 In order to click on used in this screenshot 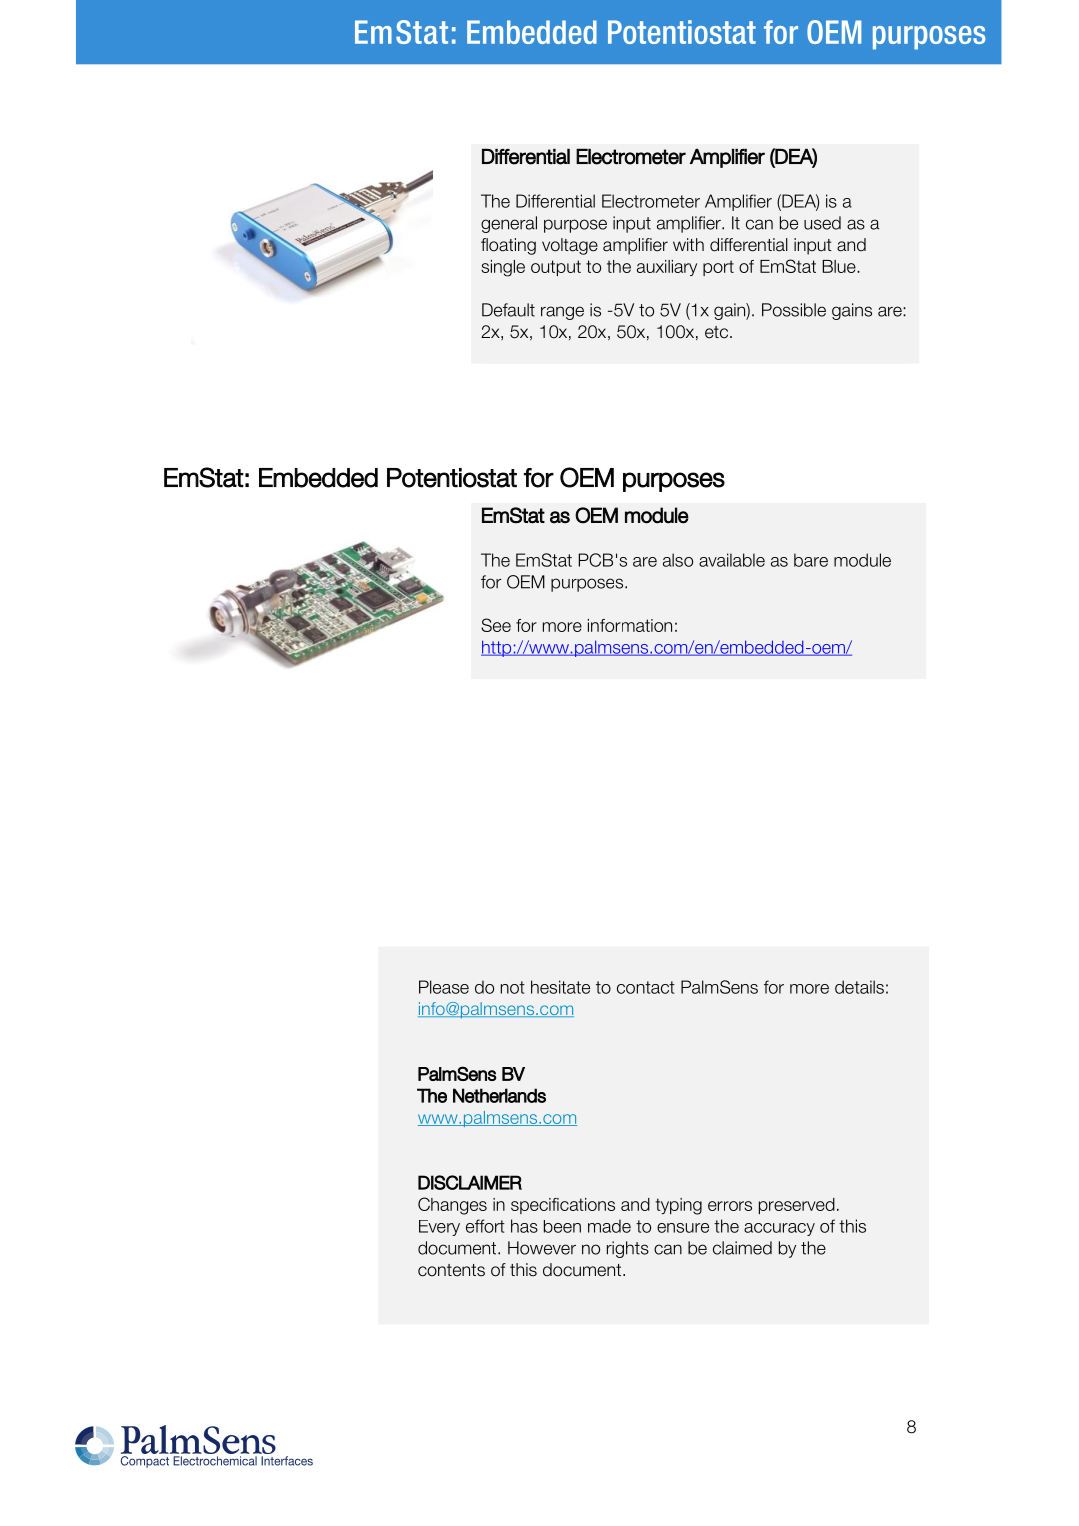, I will do `click(822, 223)`.
